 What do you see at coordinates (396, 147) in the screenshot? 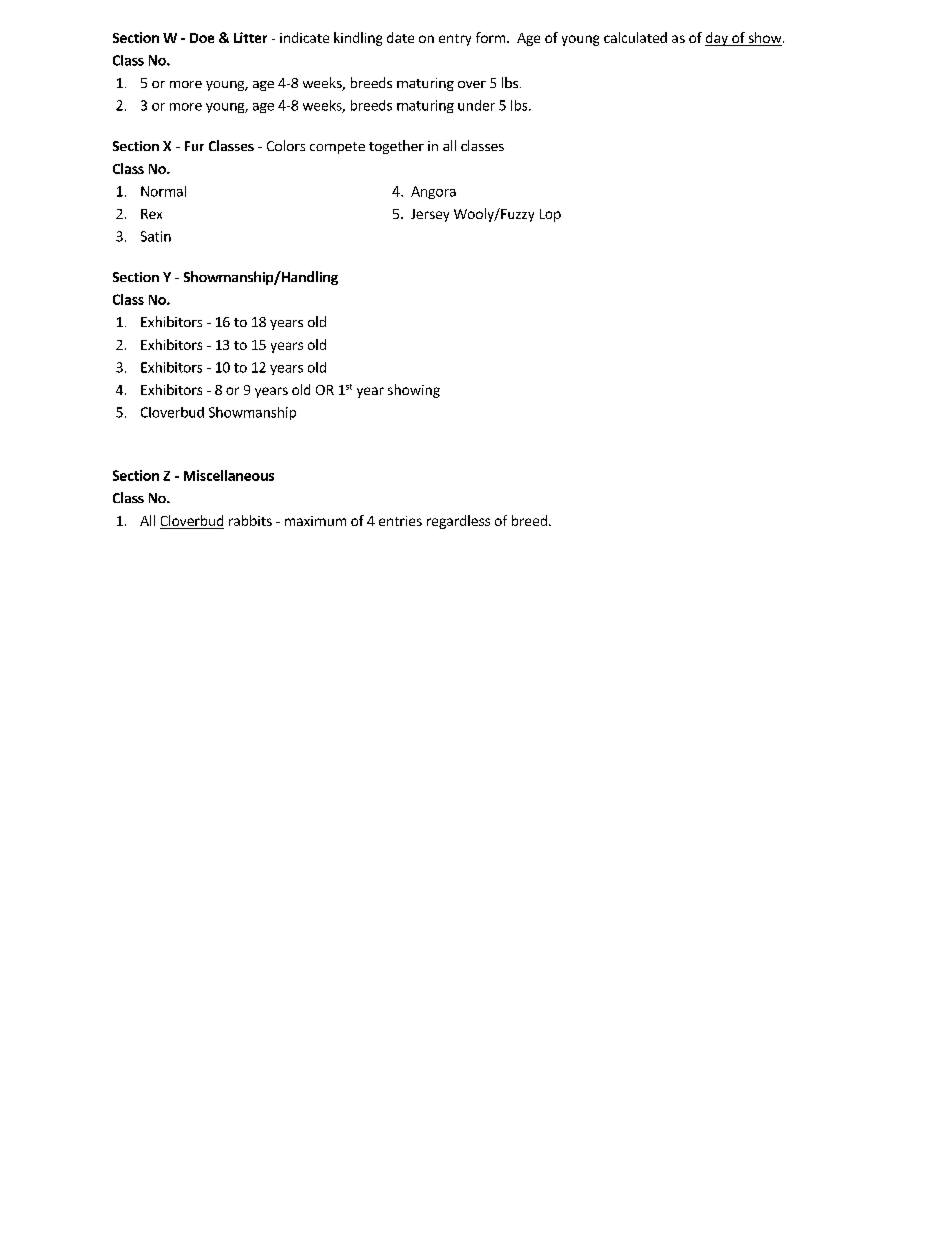
I see `together` at bounding box center [396, 147].
